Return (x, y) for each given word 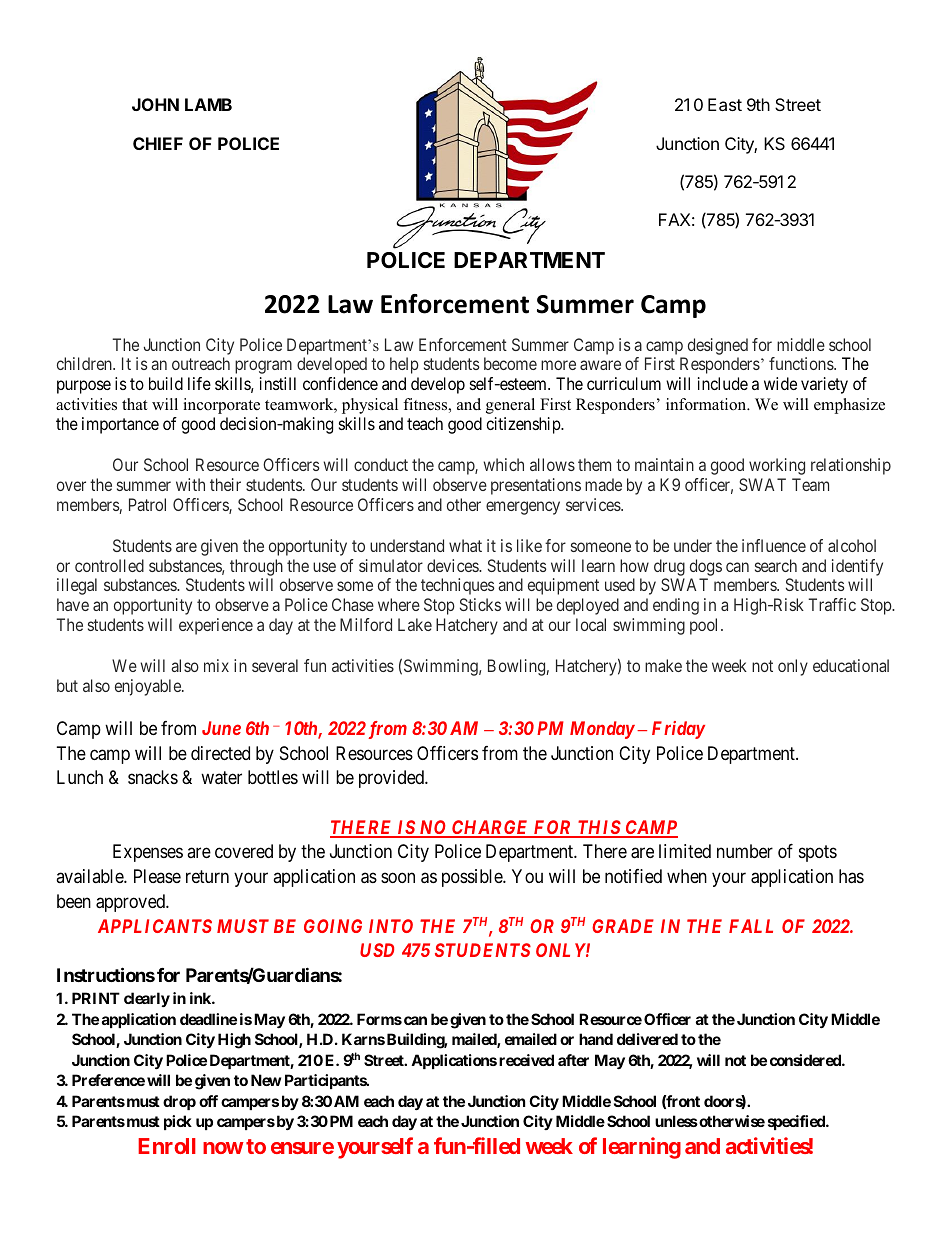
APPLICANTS (155, 926)
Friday (678, 730)
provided (392, 779)
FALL (751, 926)
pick (178, 1122)
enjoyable (149, 687)
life (199, 383)
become (510, 363)
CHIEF (158, 143)
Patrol (147, 504)
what (465, 545)
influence (774, 545)
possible (473, 878)
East (725, 104)
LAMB (208, 104)
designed (718, 346)
